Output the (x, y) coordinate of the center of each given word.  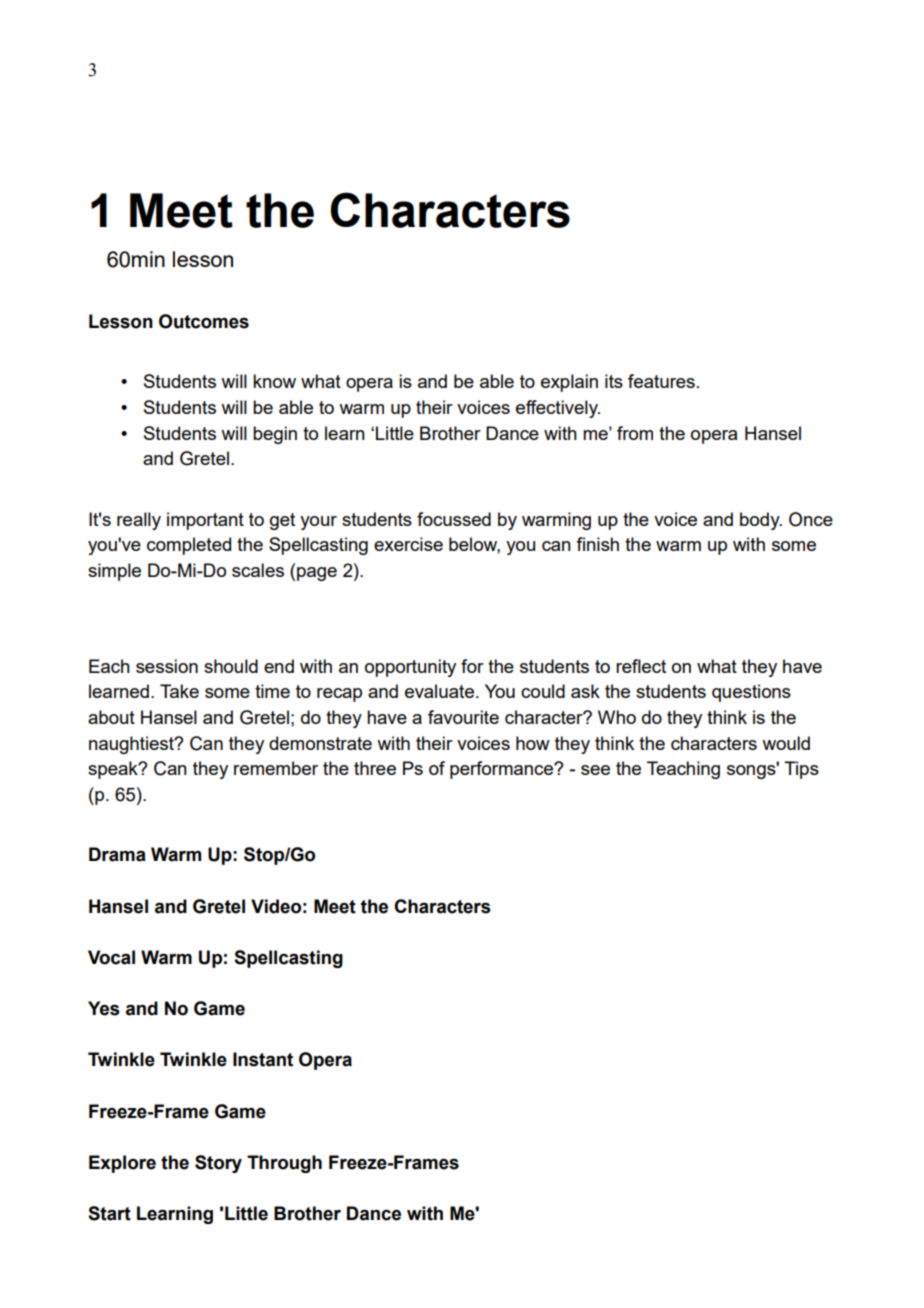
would (786, 743)
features (661, 381)
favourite (463, 717)
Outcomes (204, 321)
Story (218, 1164)
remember (276, 768)
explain (569, 383)
